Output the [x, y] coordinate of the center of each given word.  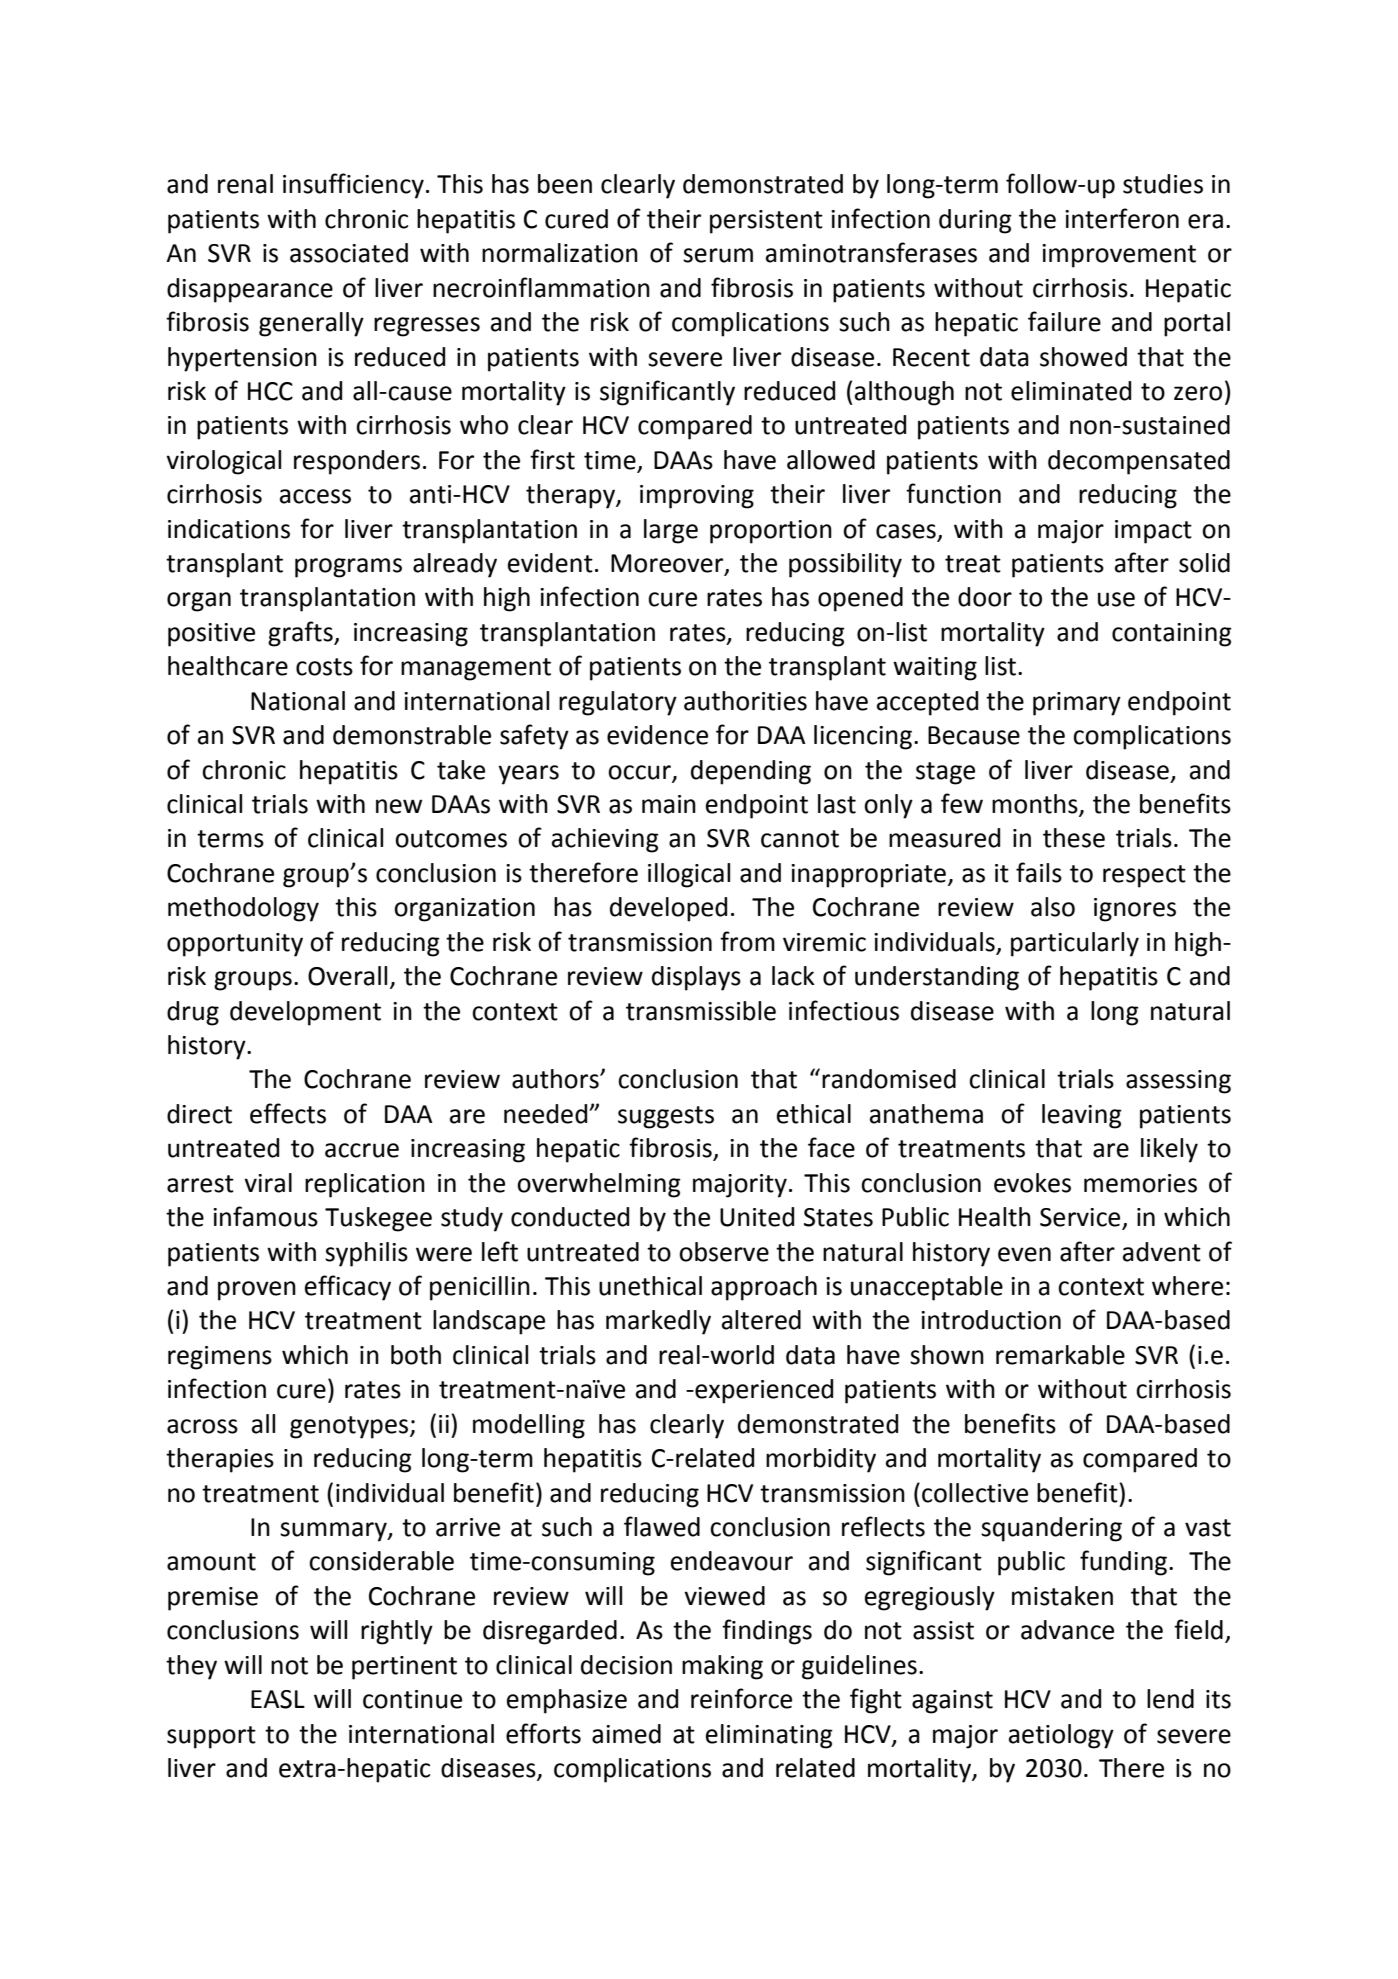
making [722, 1667]
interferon [1122, 218]
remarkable [1060, 1355]
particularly [1075, 944]
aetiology [1061, 1736]
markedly [658, 1322]
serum [718, 255]
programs [348, 568]
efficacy [348, 1288]
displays [696, 978]
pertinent [404, 1668]
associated [349, 253]
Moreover [668, 564]
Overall [347, 976]
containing [1172, 635]
